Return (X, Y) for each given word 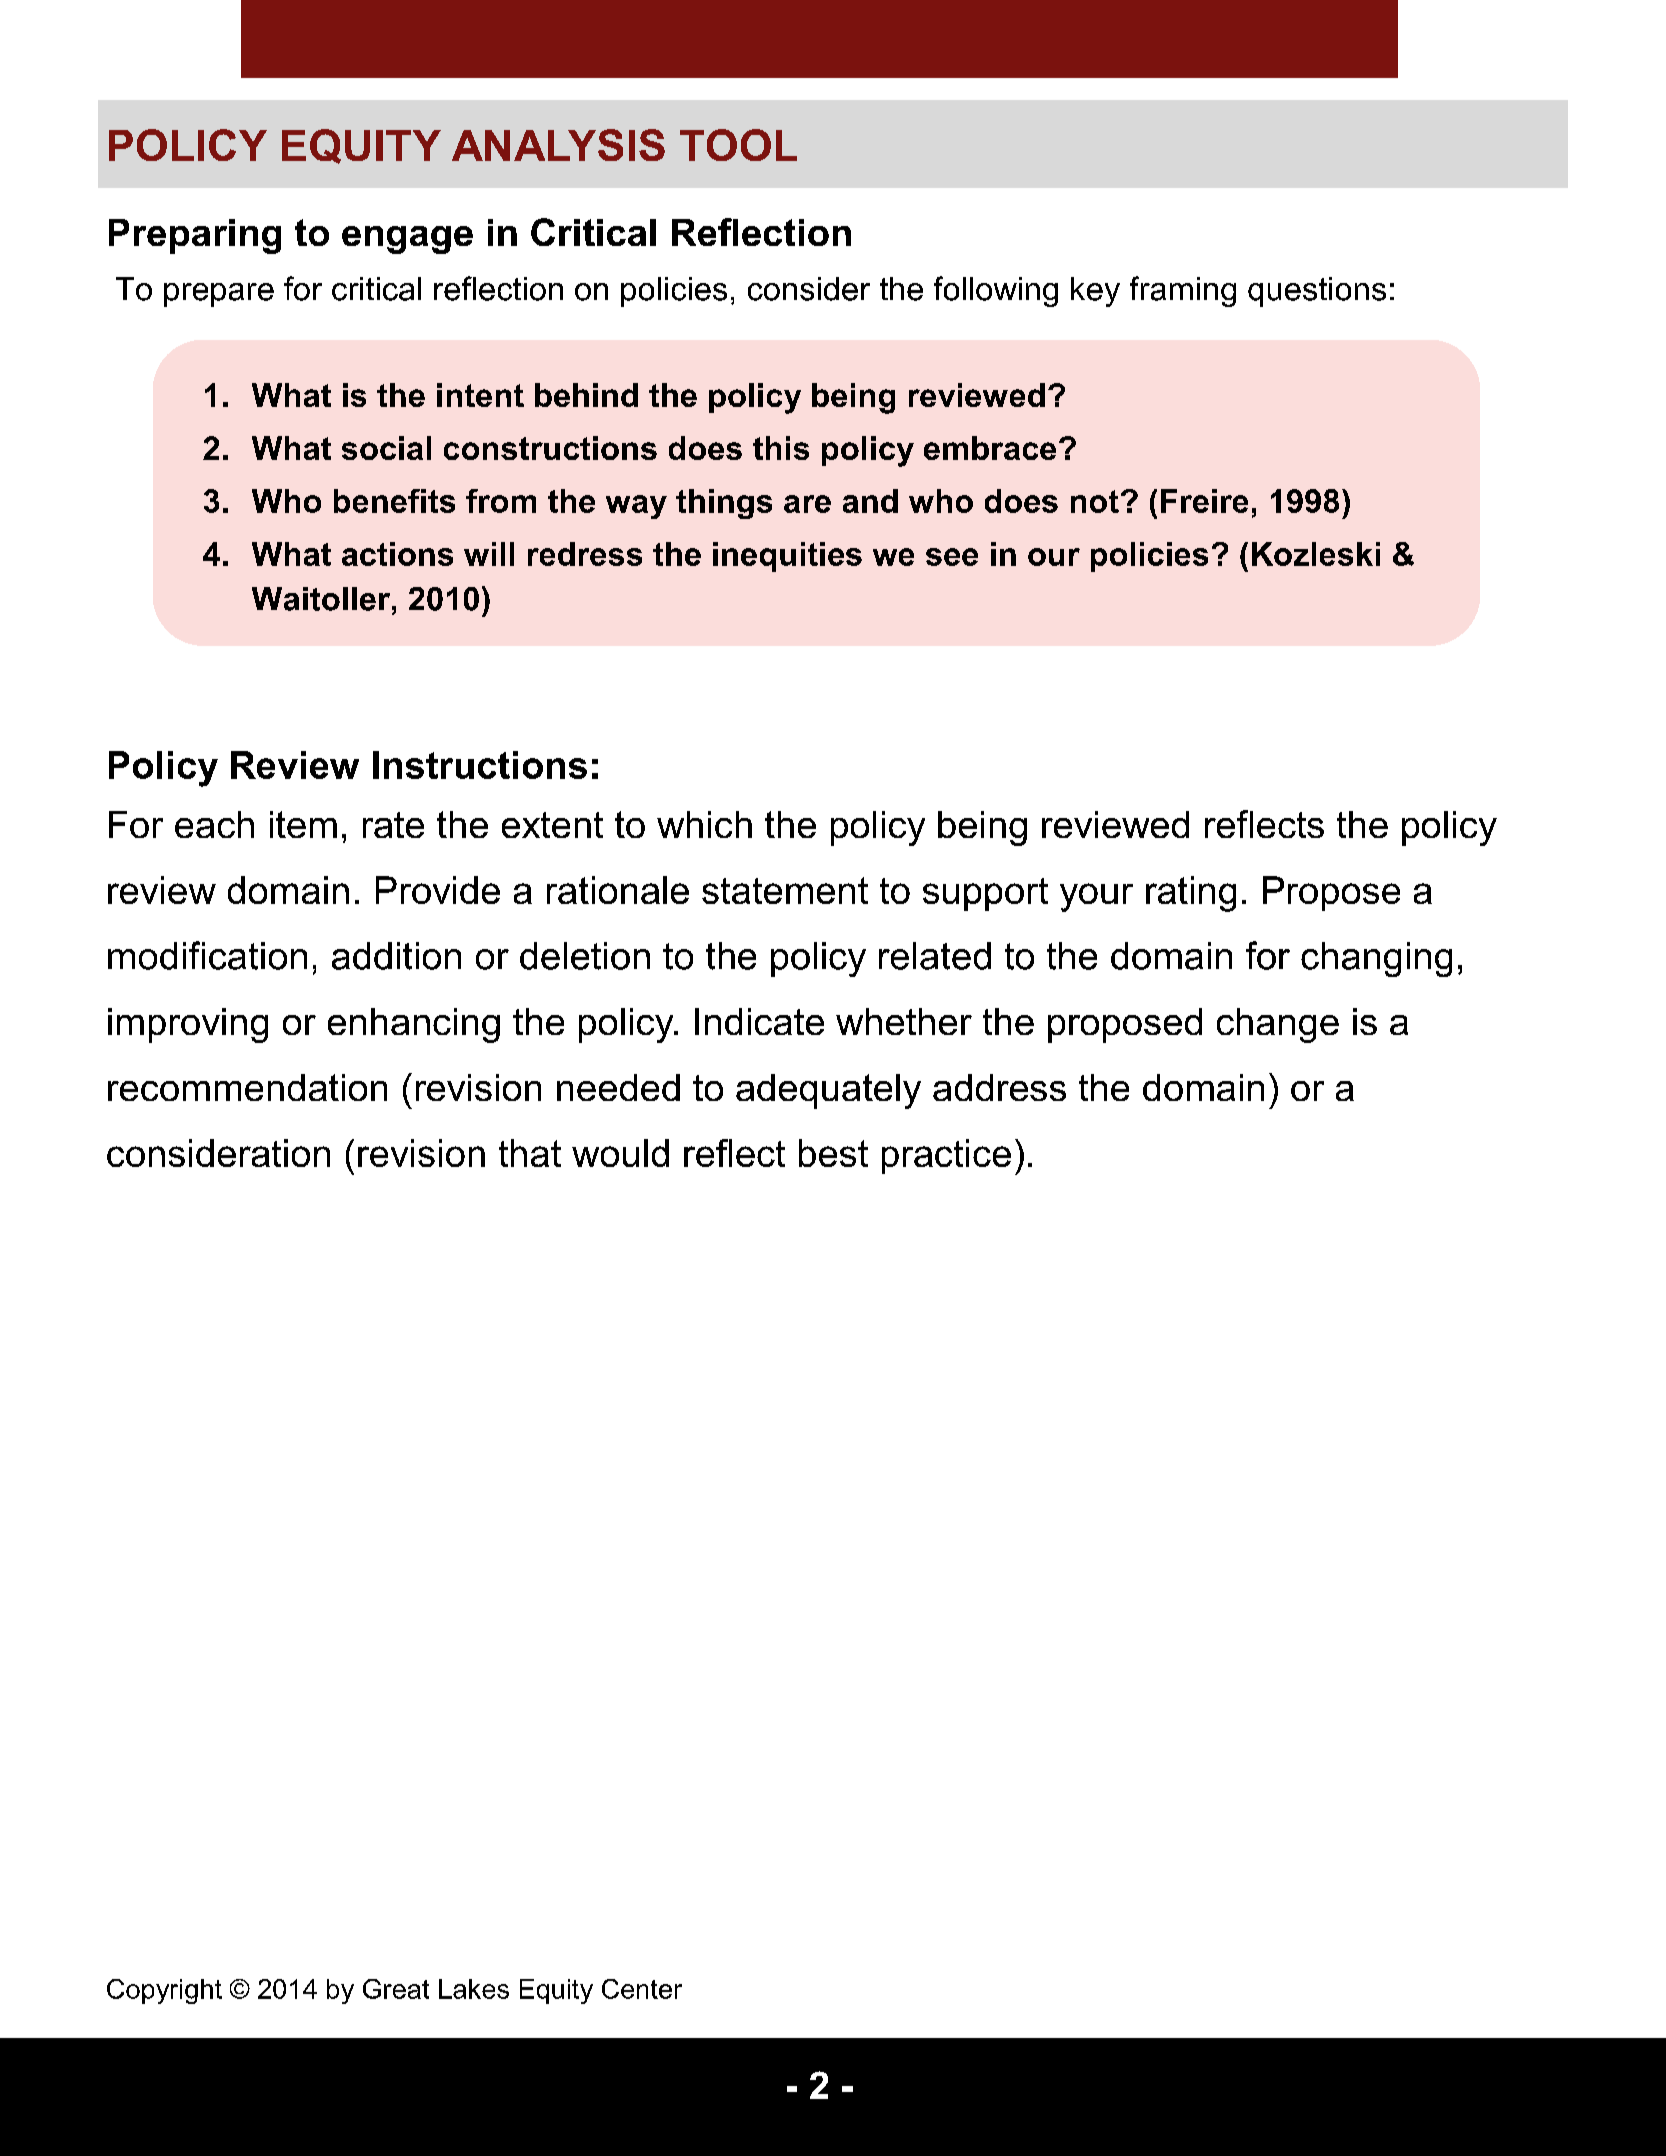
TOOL (738, 145)
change (1278, 1025)
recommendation (247, 1087)
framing (1183, 291)
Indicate (759, 1021)
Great (396, 1989)
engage (407, 240)
